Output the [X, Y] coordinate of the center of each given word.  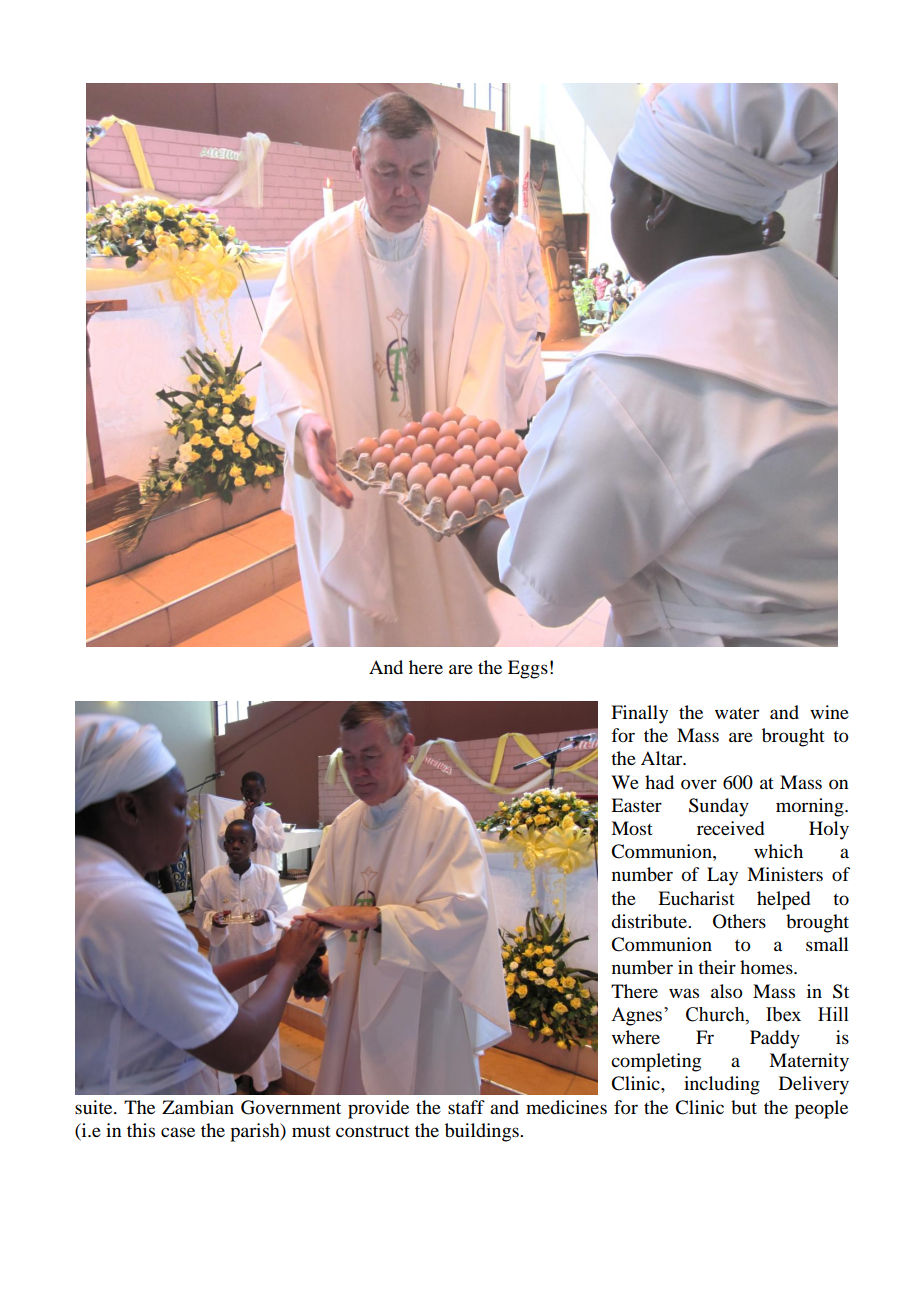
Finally [639, 714]
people [821, 1109]
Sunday [719, 807]
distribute [650, 921]
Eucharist [696, 898]
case [178, 1132]
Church [716, 1015]
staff [466, 1107]
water [737, 713]
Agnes [638, 1016]
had [659, 782]
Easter [636, 805]
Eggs [528, 669]
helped [783, 900]
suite [95, 1107]
